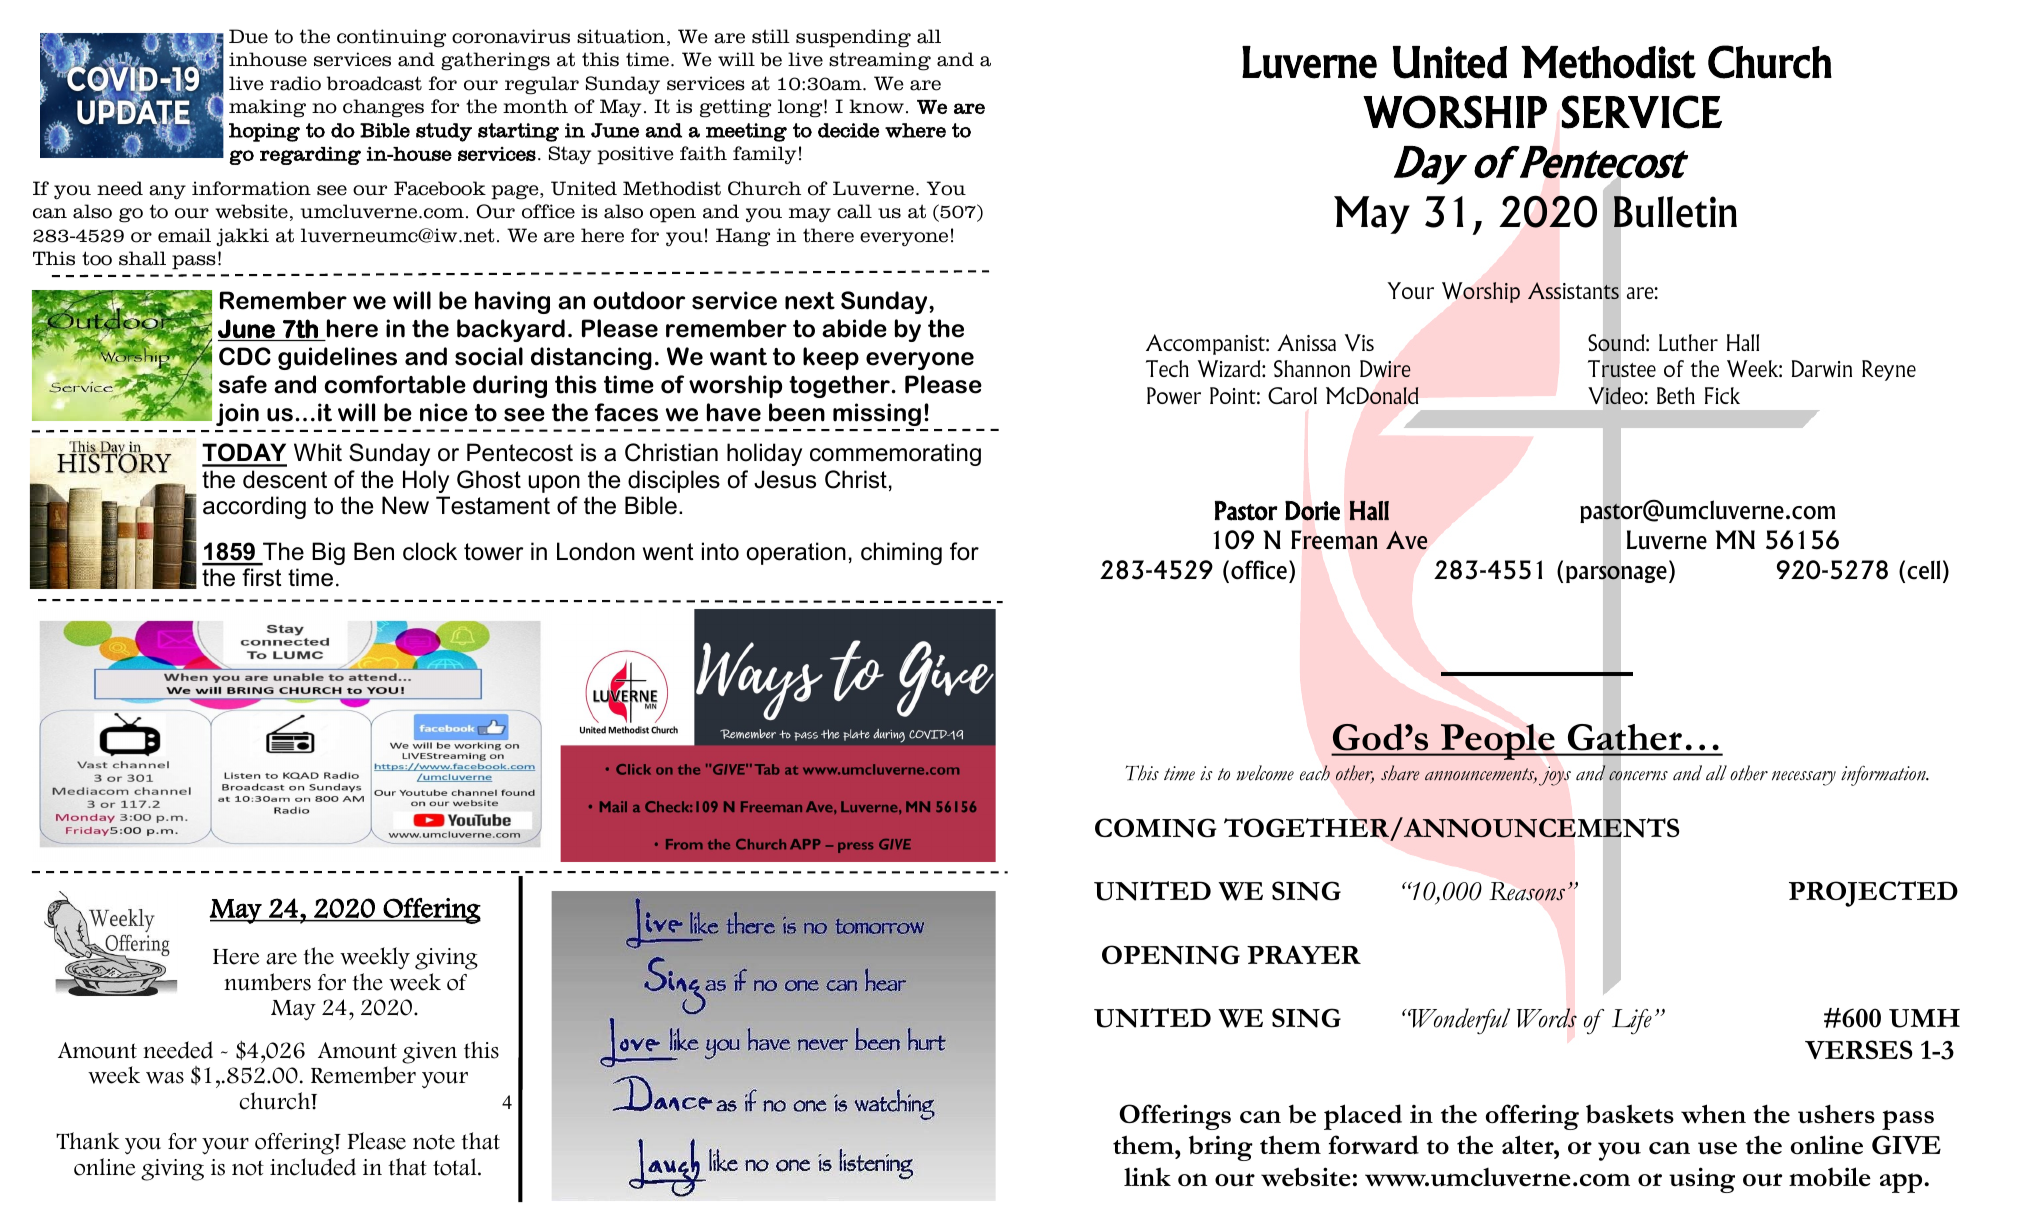 The image size is (2030, 1232). What do you see at coordinates (267, 982) in the screenshot?
I see `numbers` at bounding box center [267, 982].
